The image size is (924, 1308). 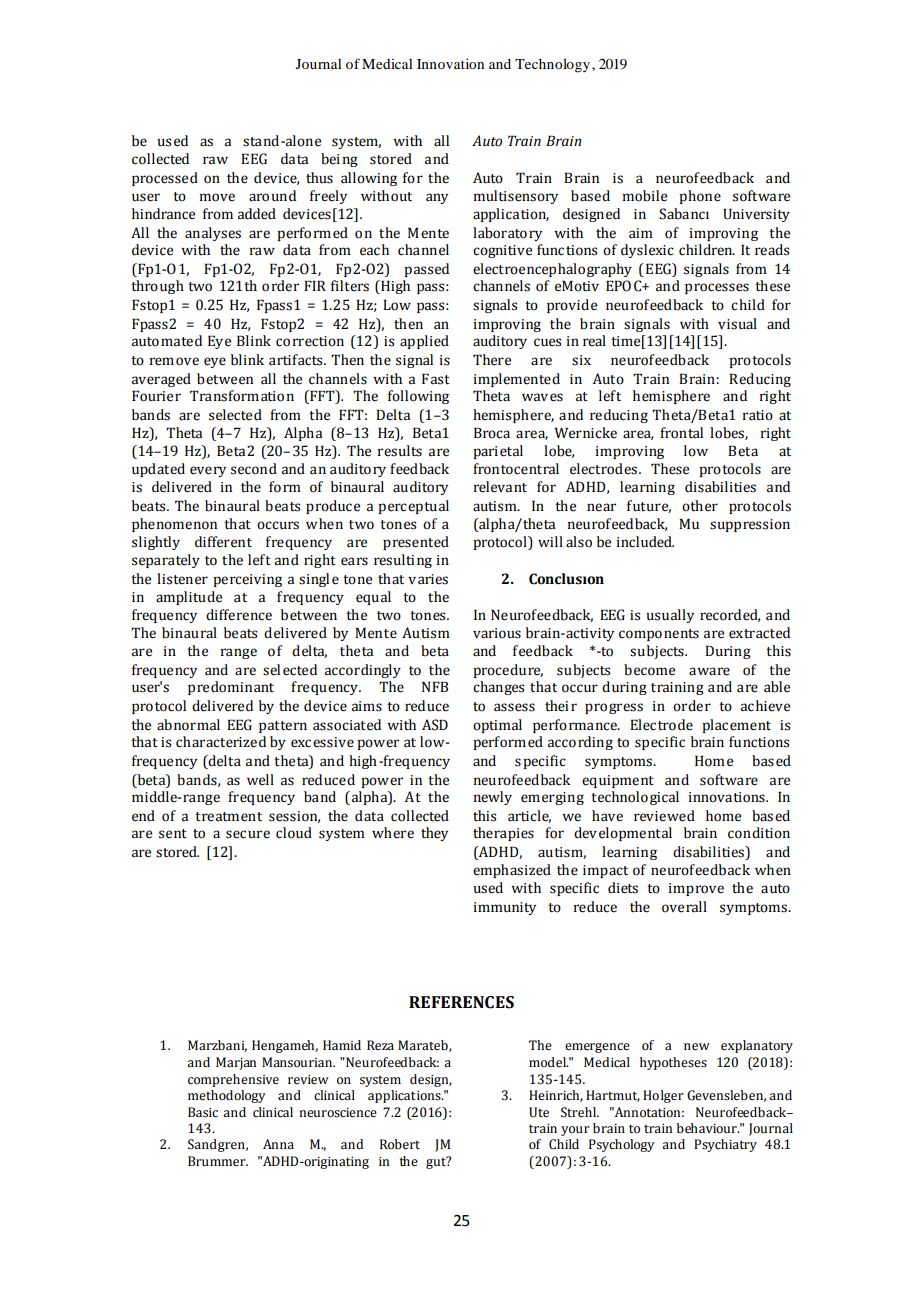 What do you see at coordinates (736, 726) in the screenshot?
I see `placement` at bounding box center [736, 726].
